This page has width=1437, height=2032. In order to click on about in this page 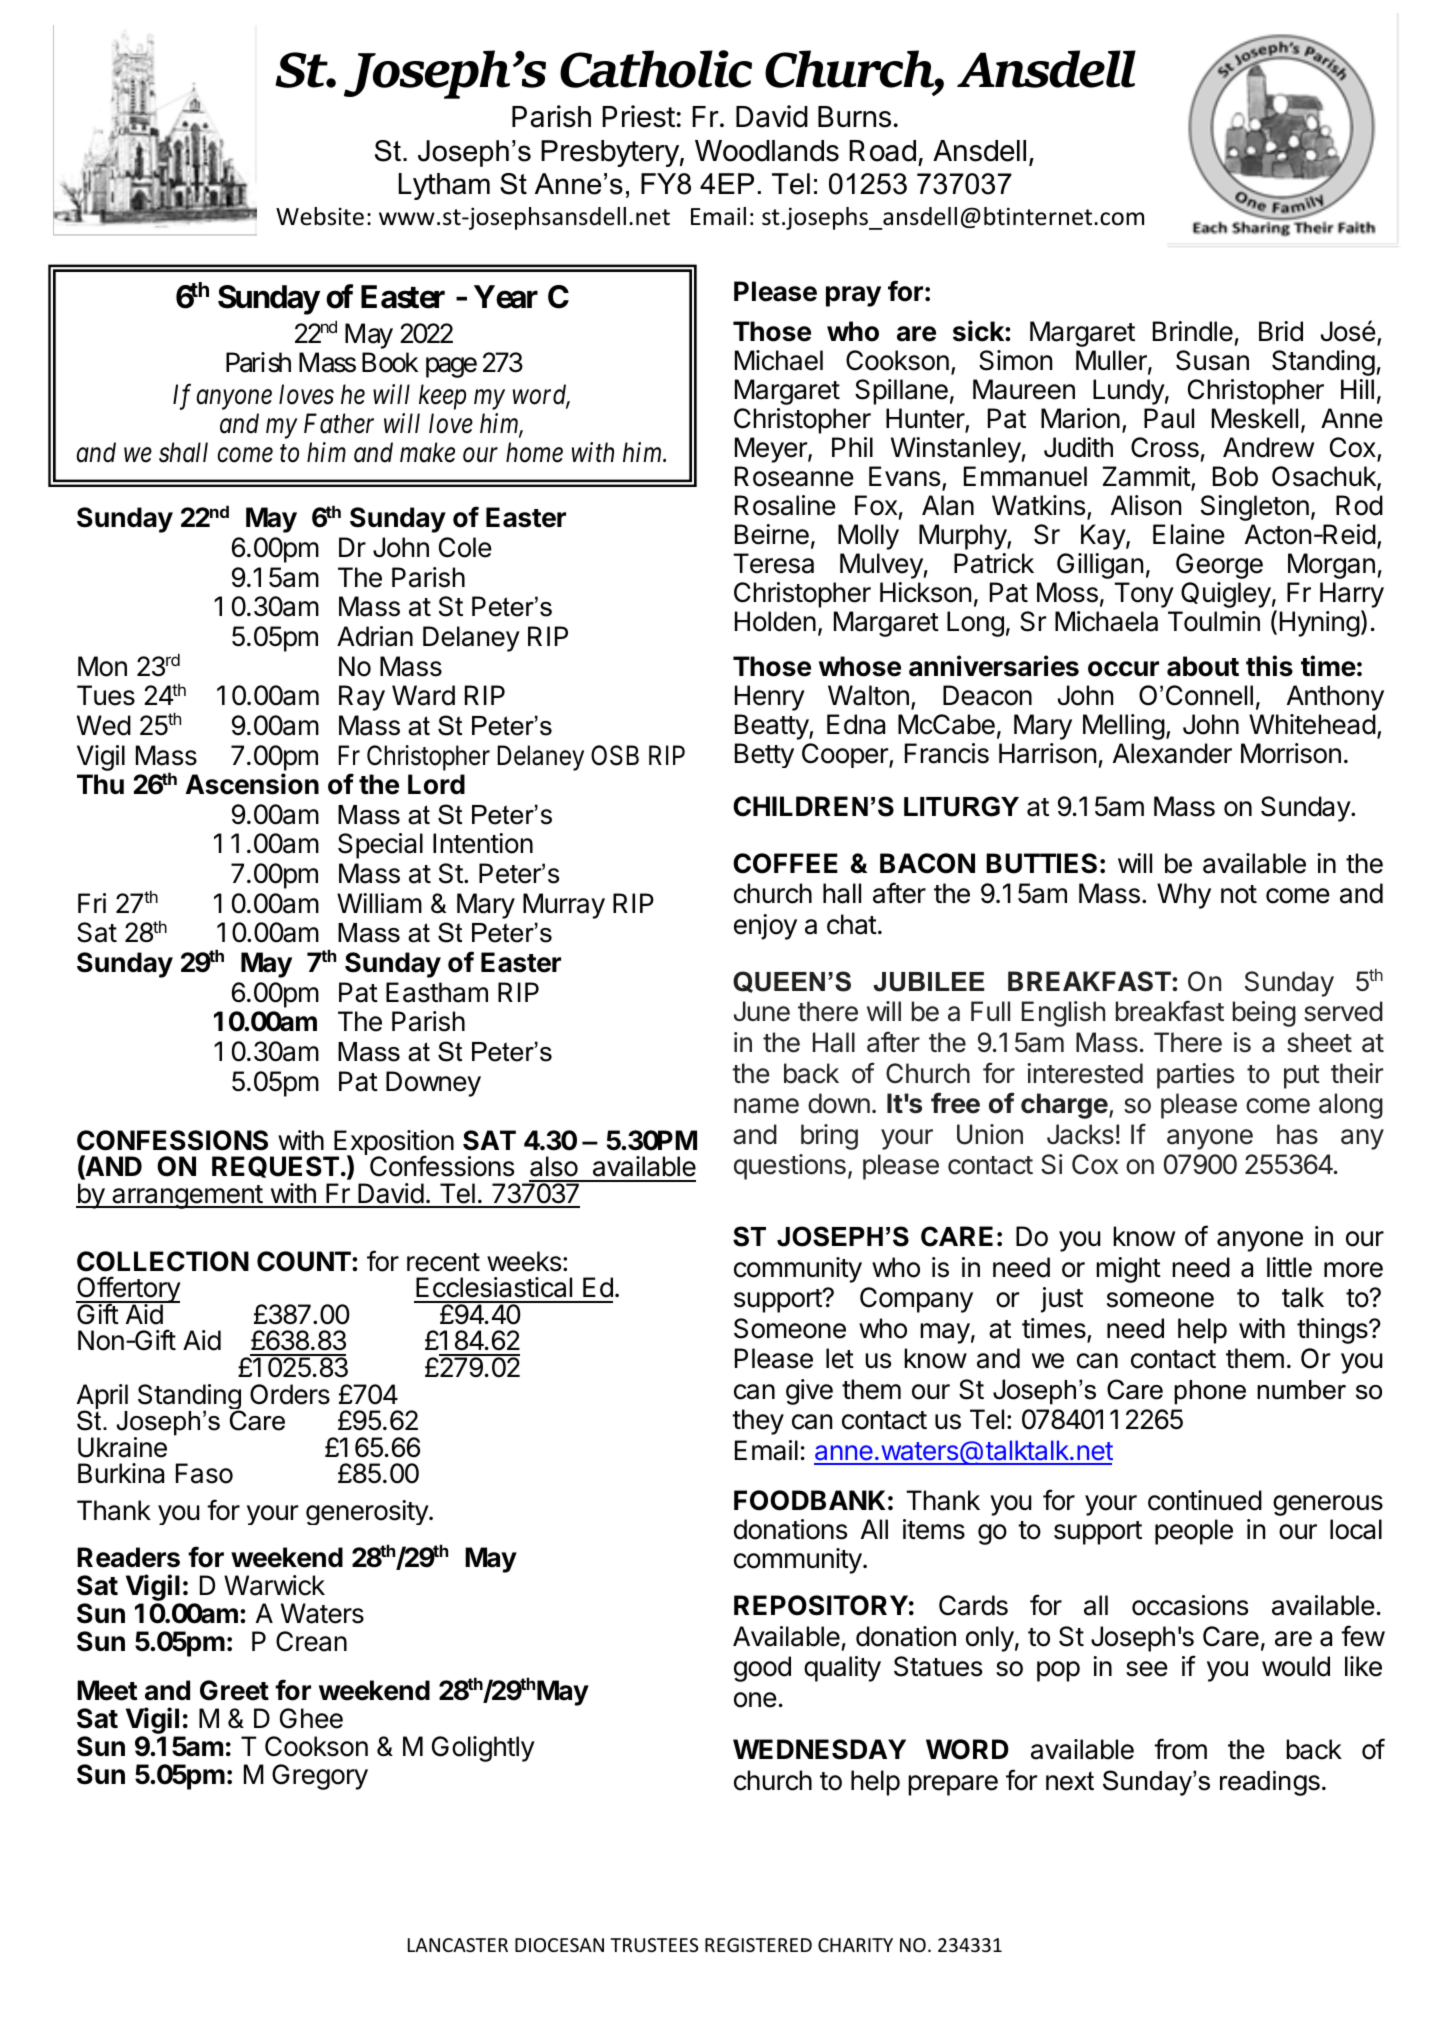, I will do `click(1203, 666)`.
